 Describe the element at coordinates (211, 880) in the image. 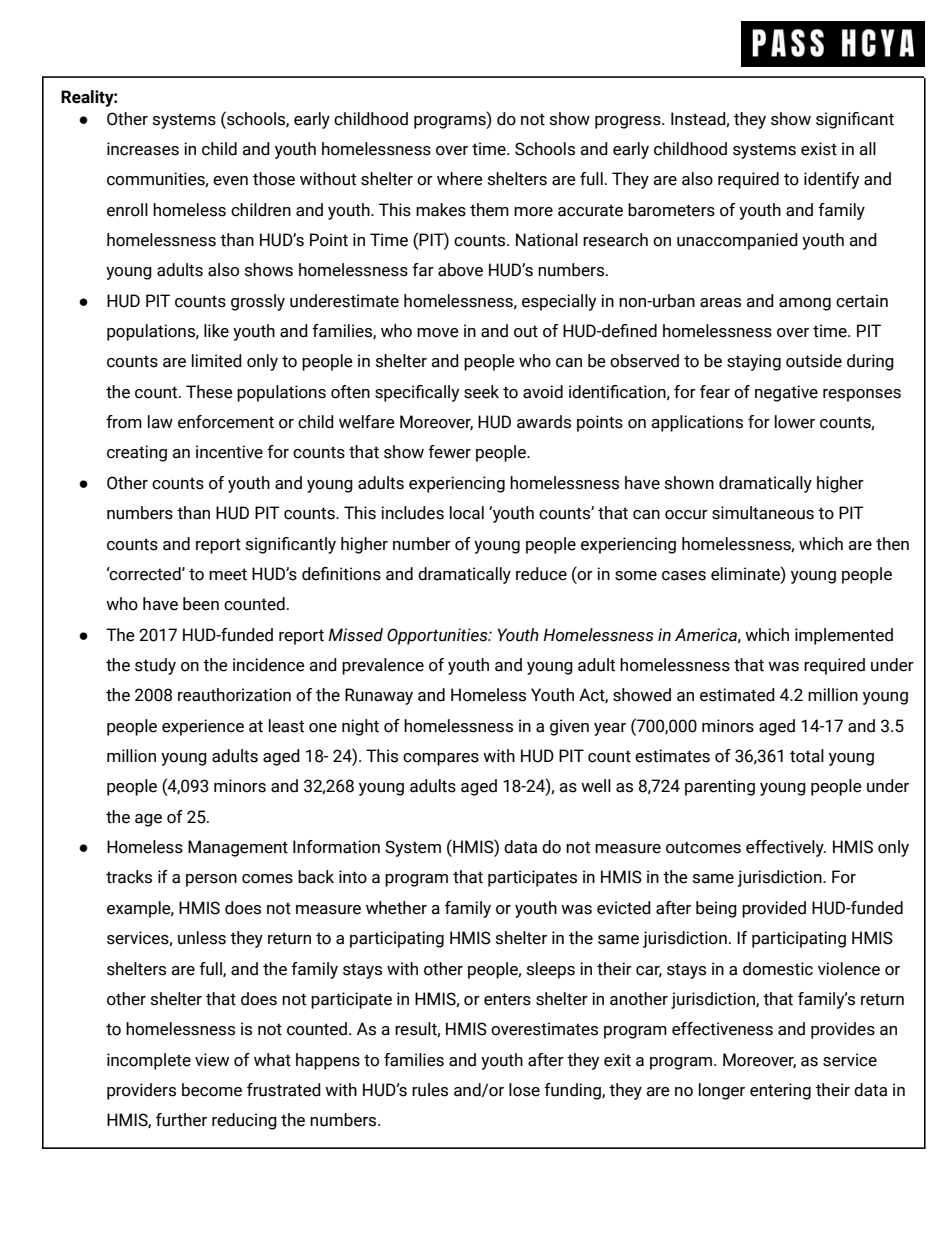

I see `person` at that location.
